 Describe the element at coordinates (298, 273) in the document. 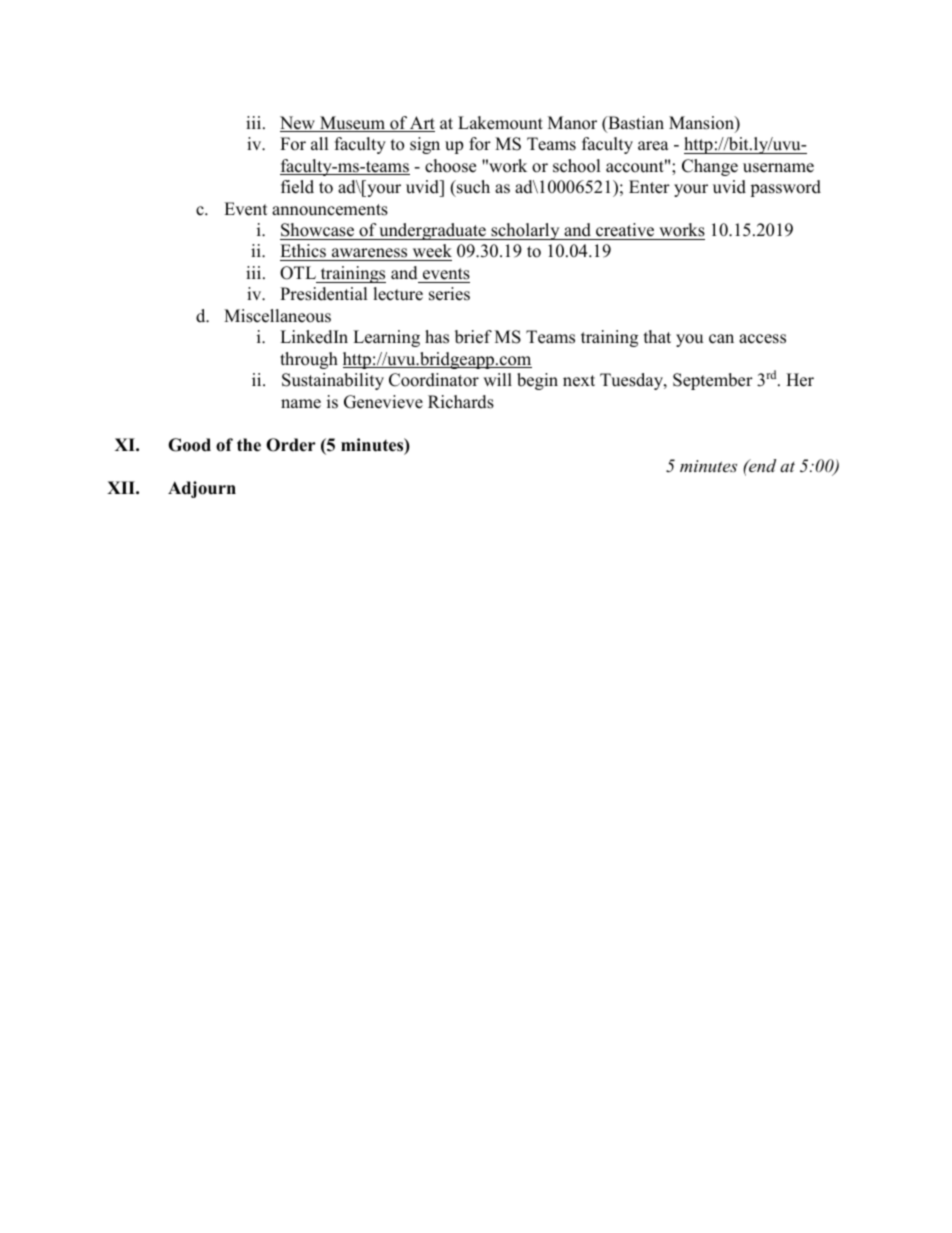

I see `OTL` at that location.
